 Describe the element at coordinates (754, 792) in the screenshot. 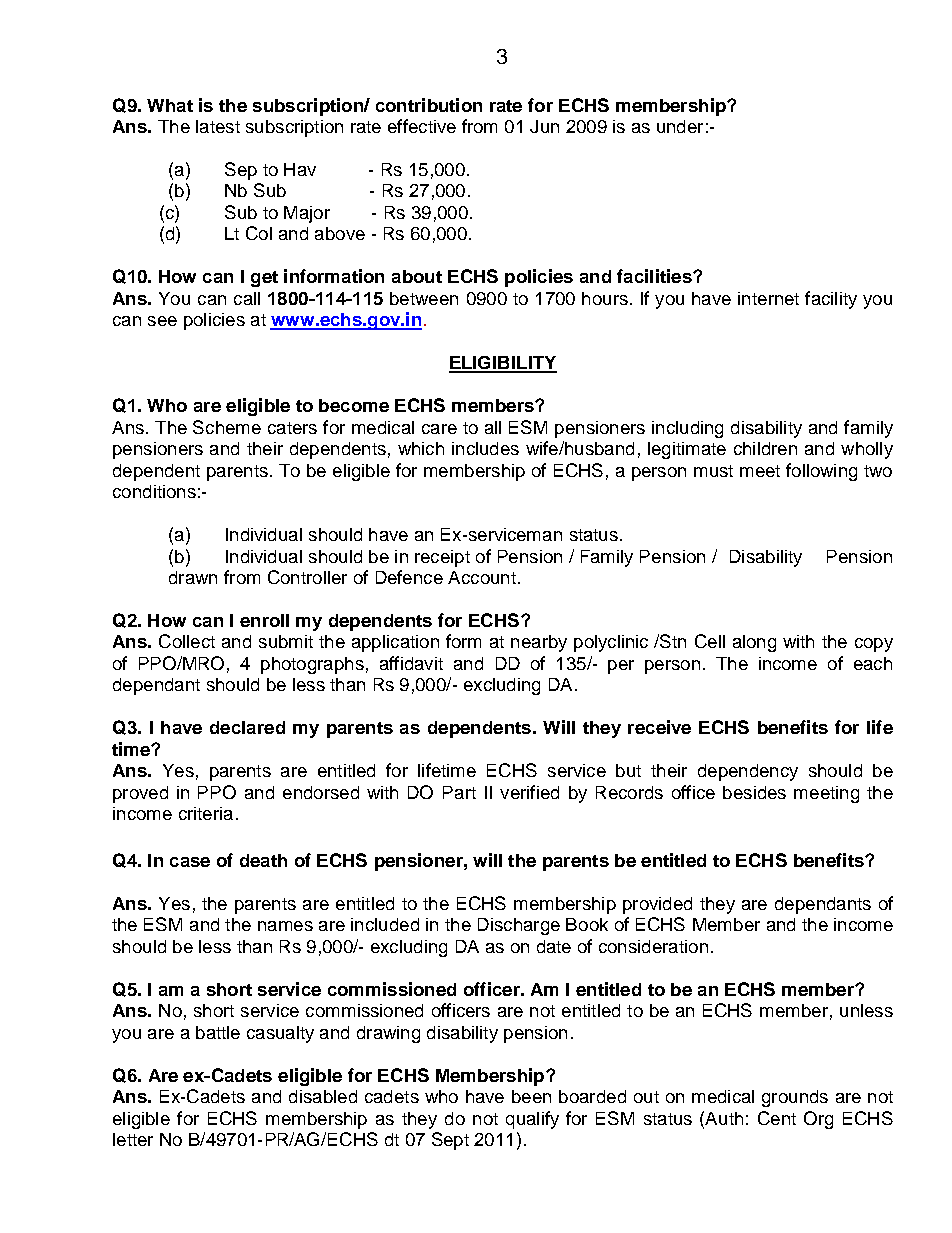

I see `besides` at that location.
